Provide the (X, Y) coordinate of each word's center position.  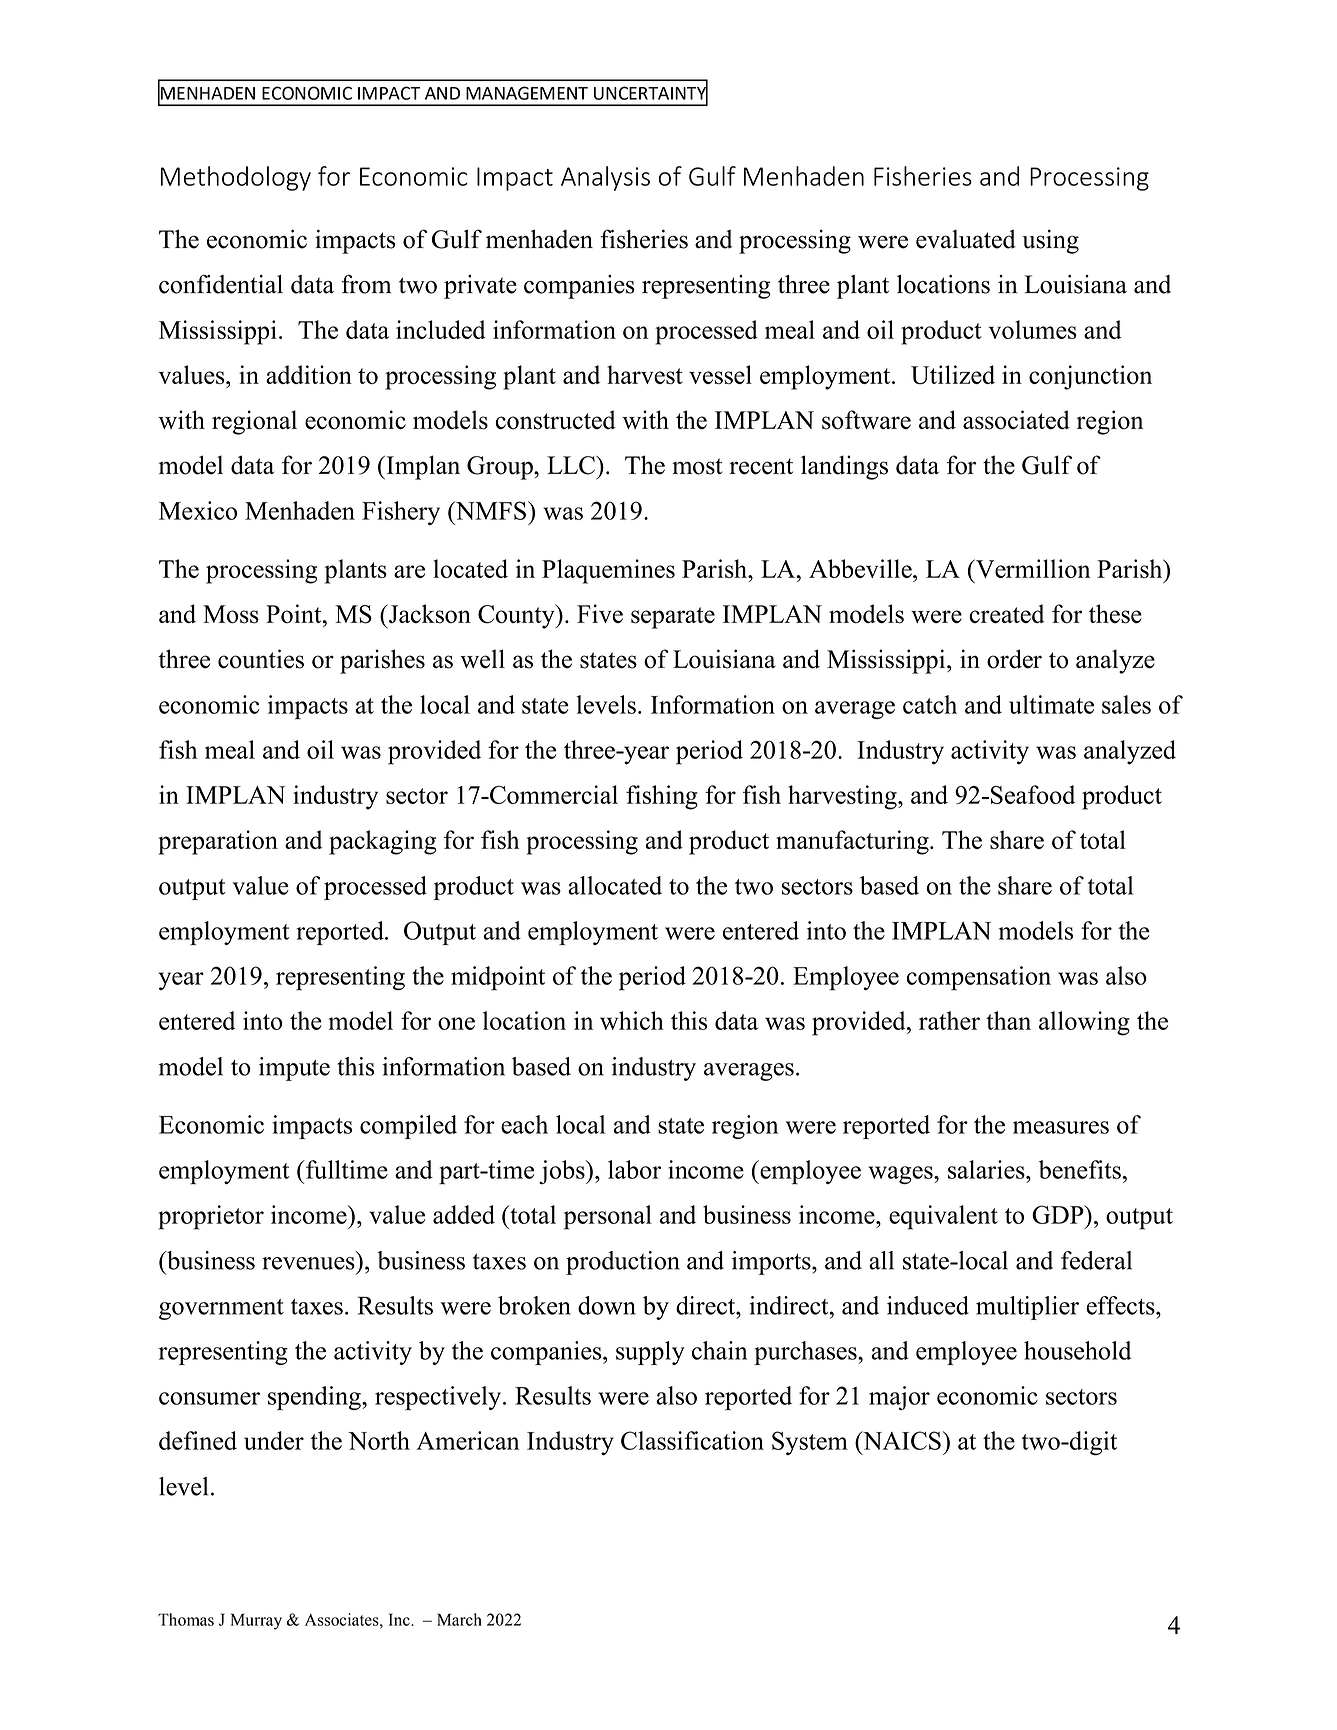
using (1050, 241)
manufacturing (853, 842)
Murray (256, 1621)
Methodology (236, 178)
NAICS (901, 1440)
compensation (979, 978)
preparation (218, 842)
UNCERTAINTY (651, 93)
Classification (692, 1440)
